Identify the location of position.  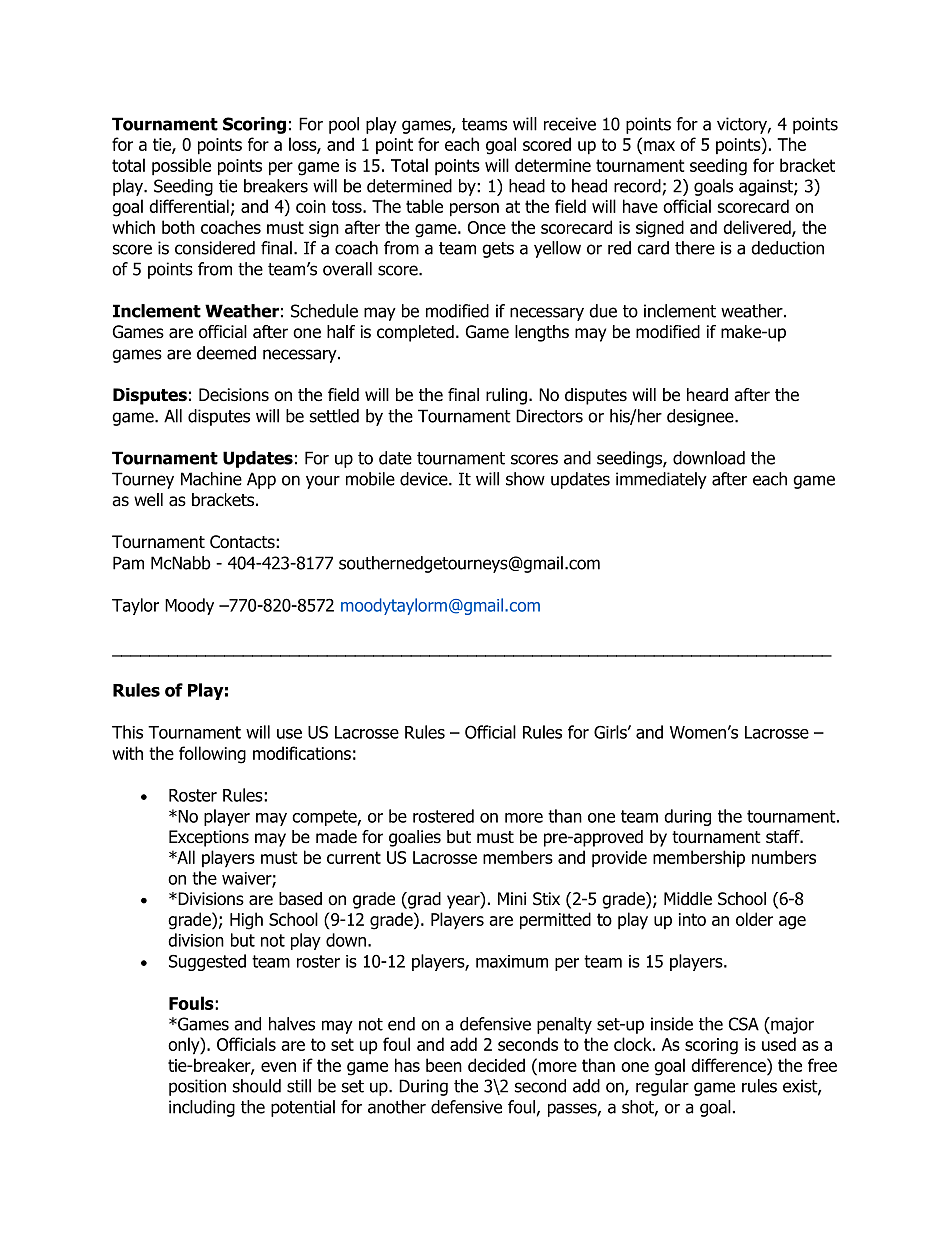
(197, 1087).
